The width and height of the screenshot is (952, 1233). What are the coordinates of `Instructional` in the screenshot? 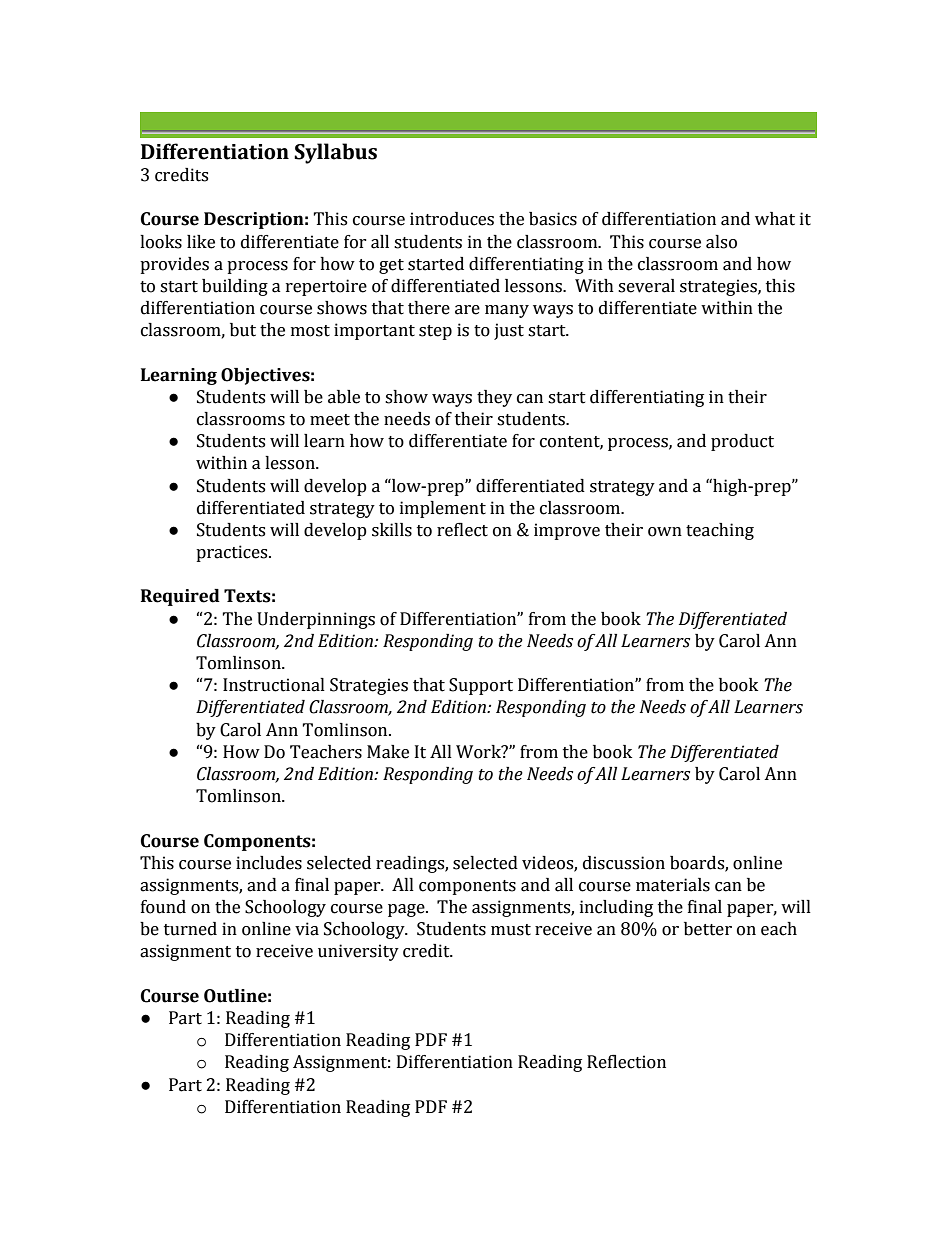 It's located at (274, 685).
